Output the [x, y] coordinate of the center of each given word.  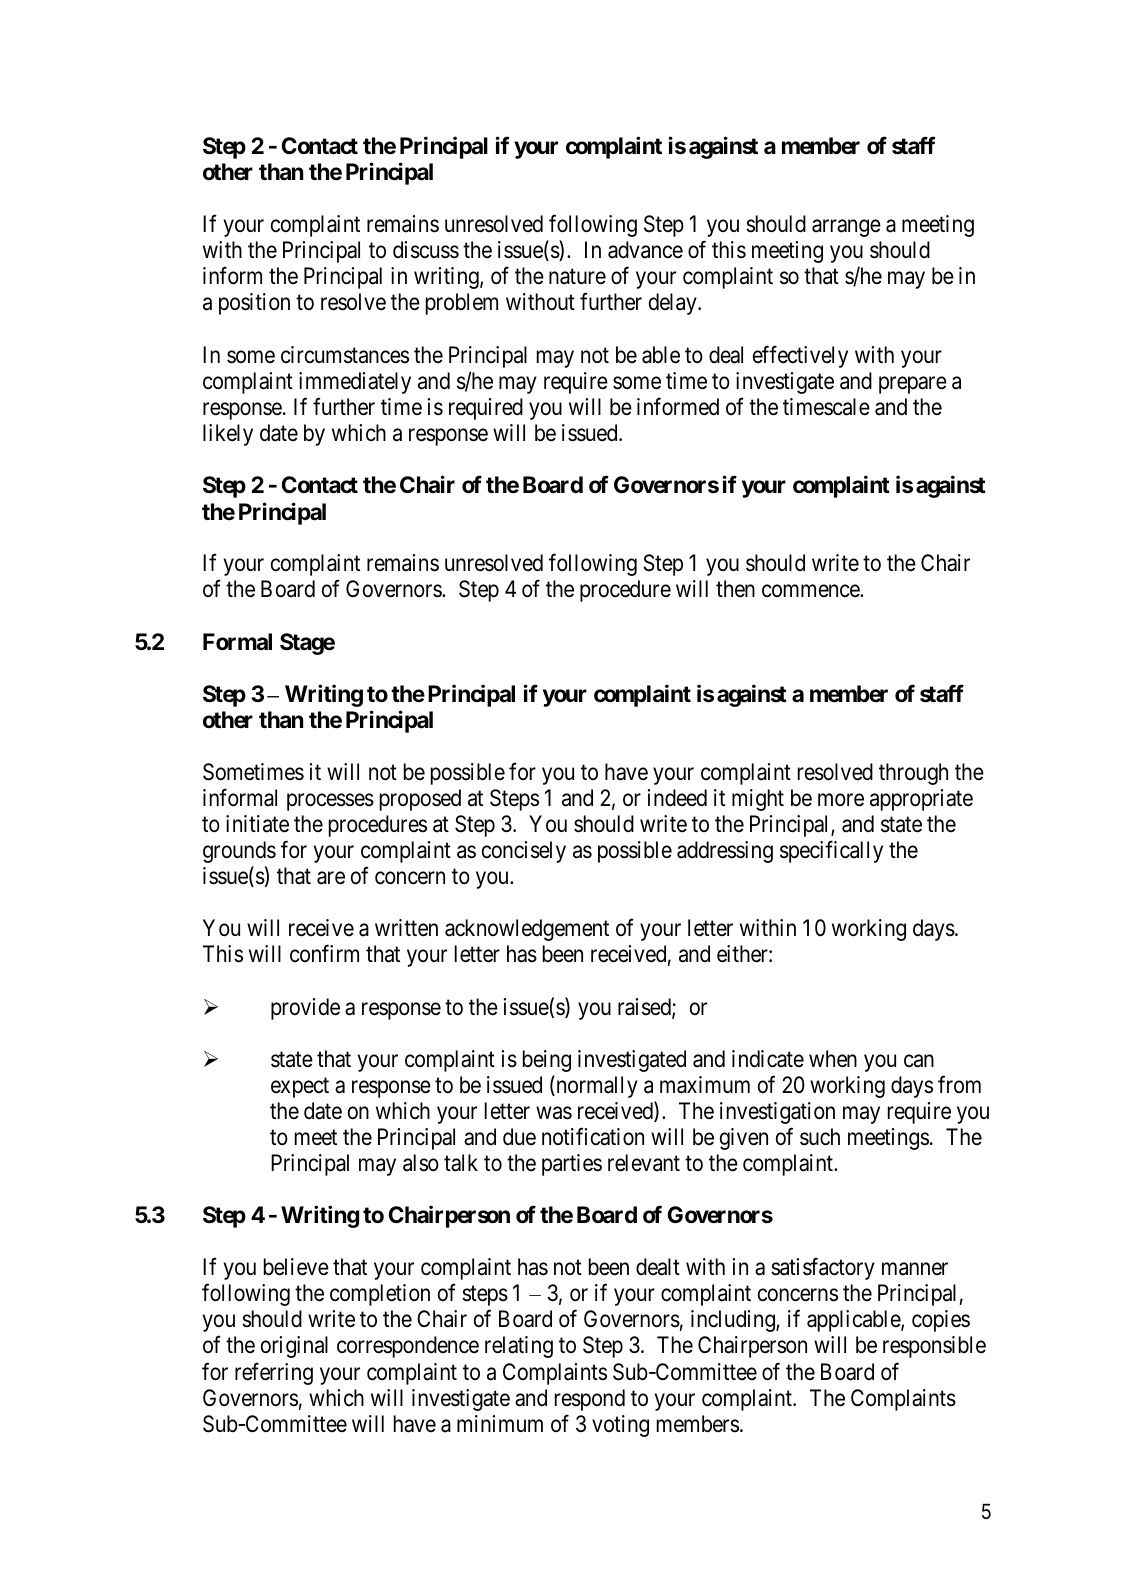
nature [577, 277]
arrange [846, 228]
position [254, 304]
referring [274, 1373]
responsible [934, 1347]
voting [620, 1426]
